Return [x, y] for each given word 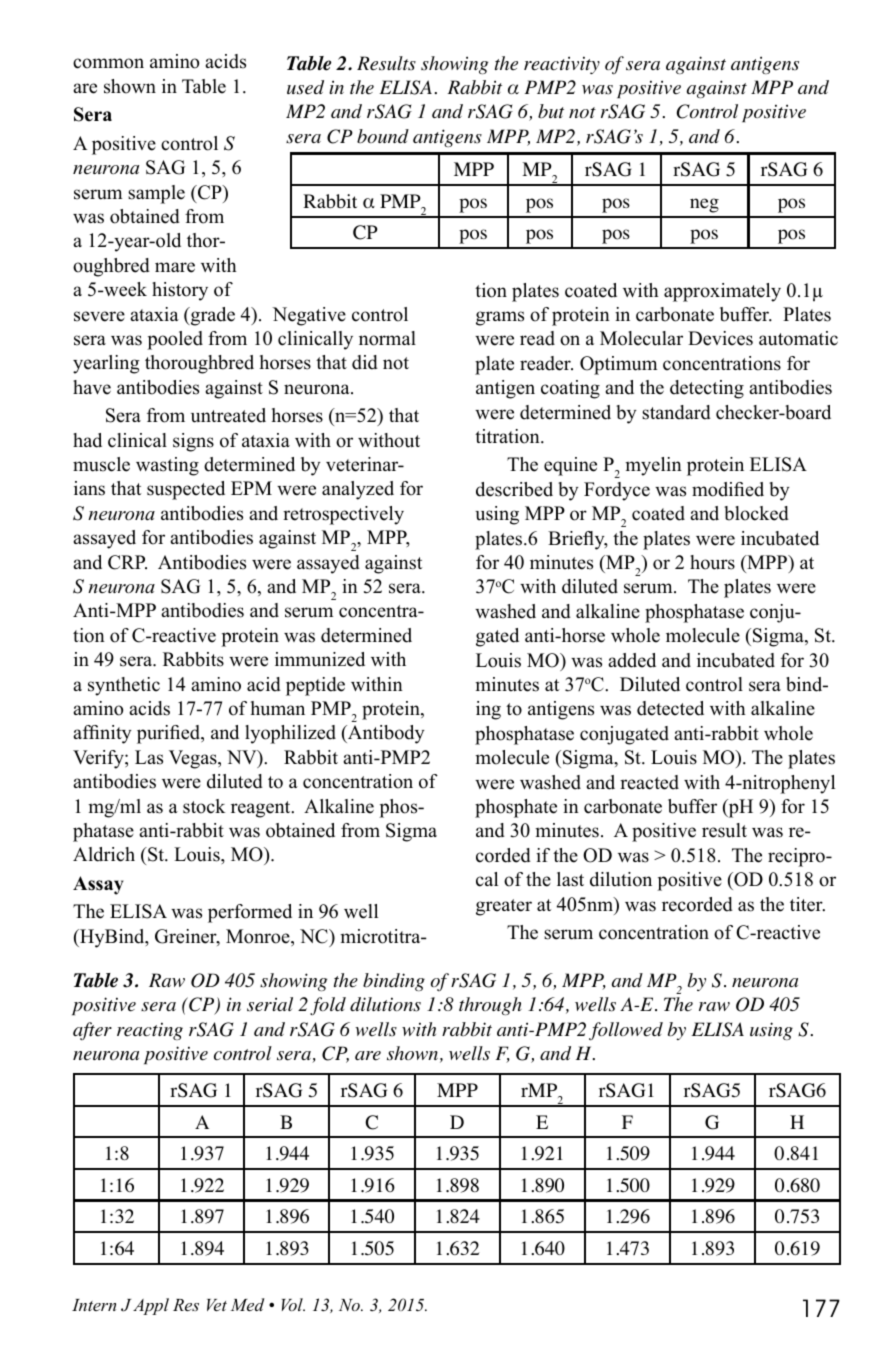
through [490, 1006]
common [108, 63]
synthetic [124, 686]
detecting [707, 389]
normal [387, 338]
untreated [228, 415]
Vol [293, 1304]
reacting [150, 1031]
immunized [320, 659]
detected [670, 708]
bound [383, 136]
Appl [151, 1306]
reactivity [562, 65]
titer [807, 904]
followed [626, 1031]
